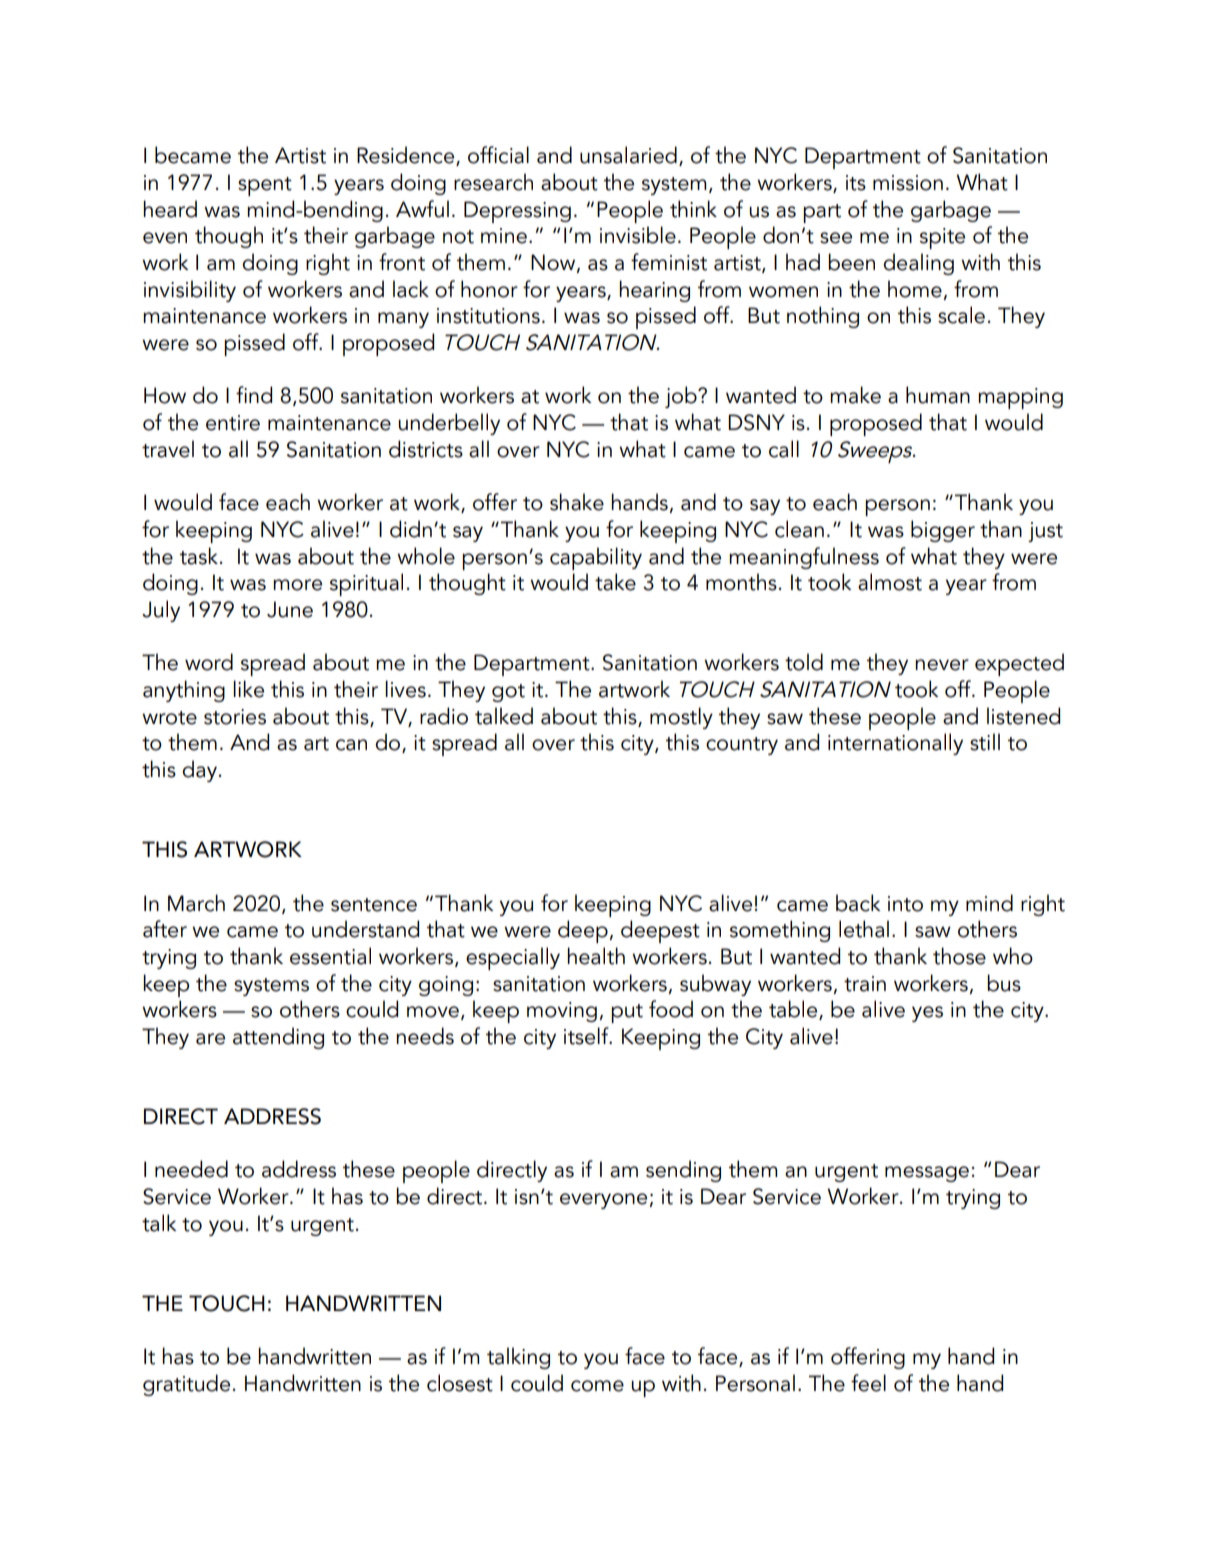  What do you see at coordinates (596, 956) in the page?
I see `health` at bounding box center [596, 956].
